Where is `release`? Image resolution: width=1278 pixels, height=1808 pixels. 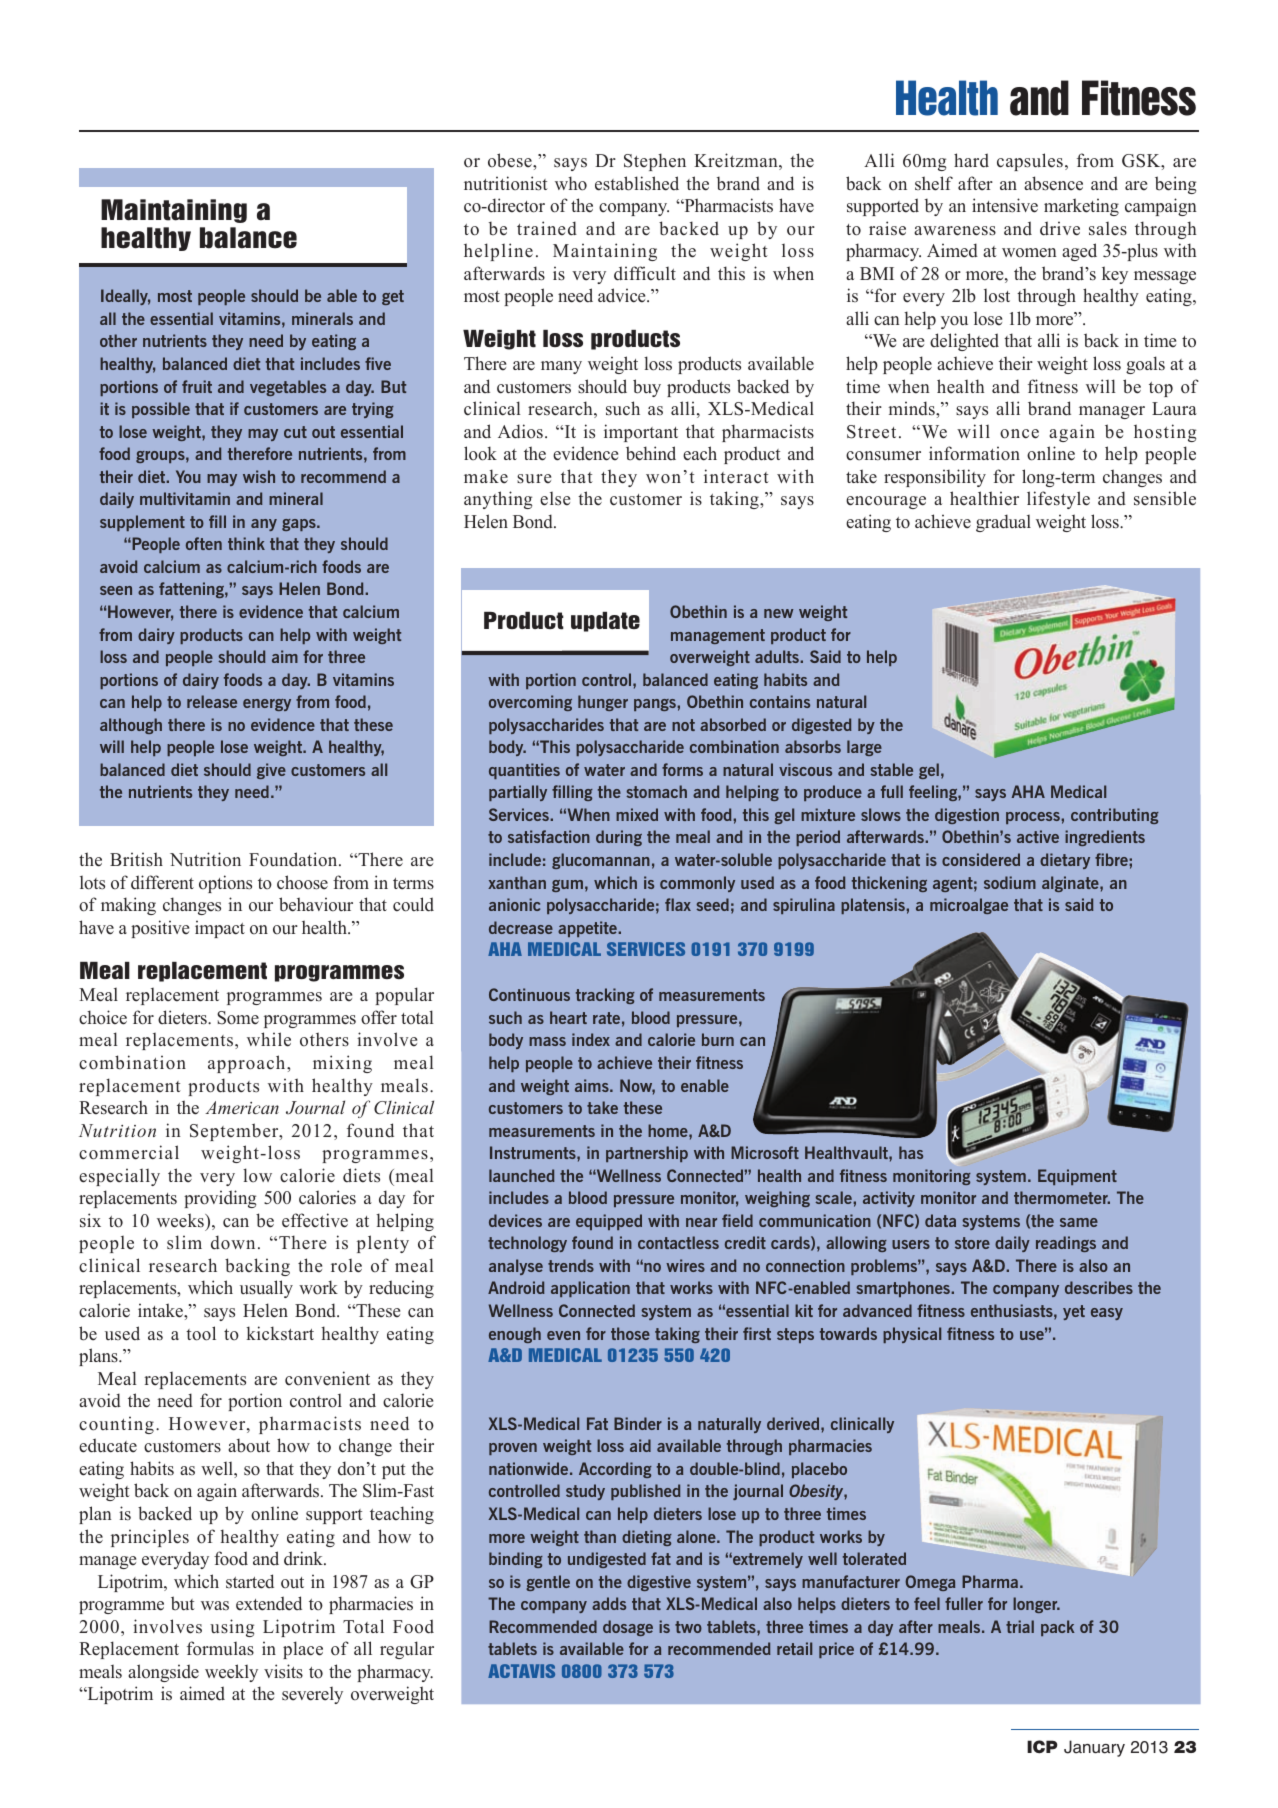
release is located at coordinates (212, 701).
